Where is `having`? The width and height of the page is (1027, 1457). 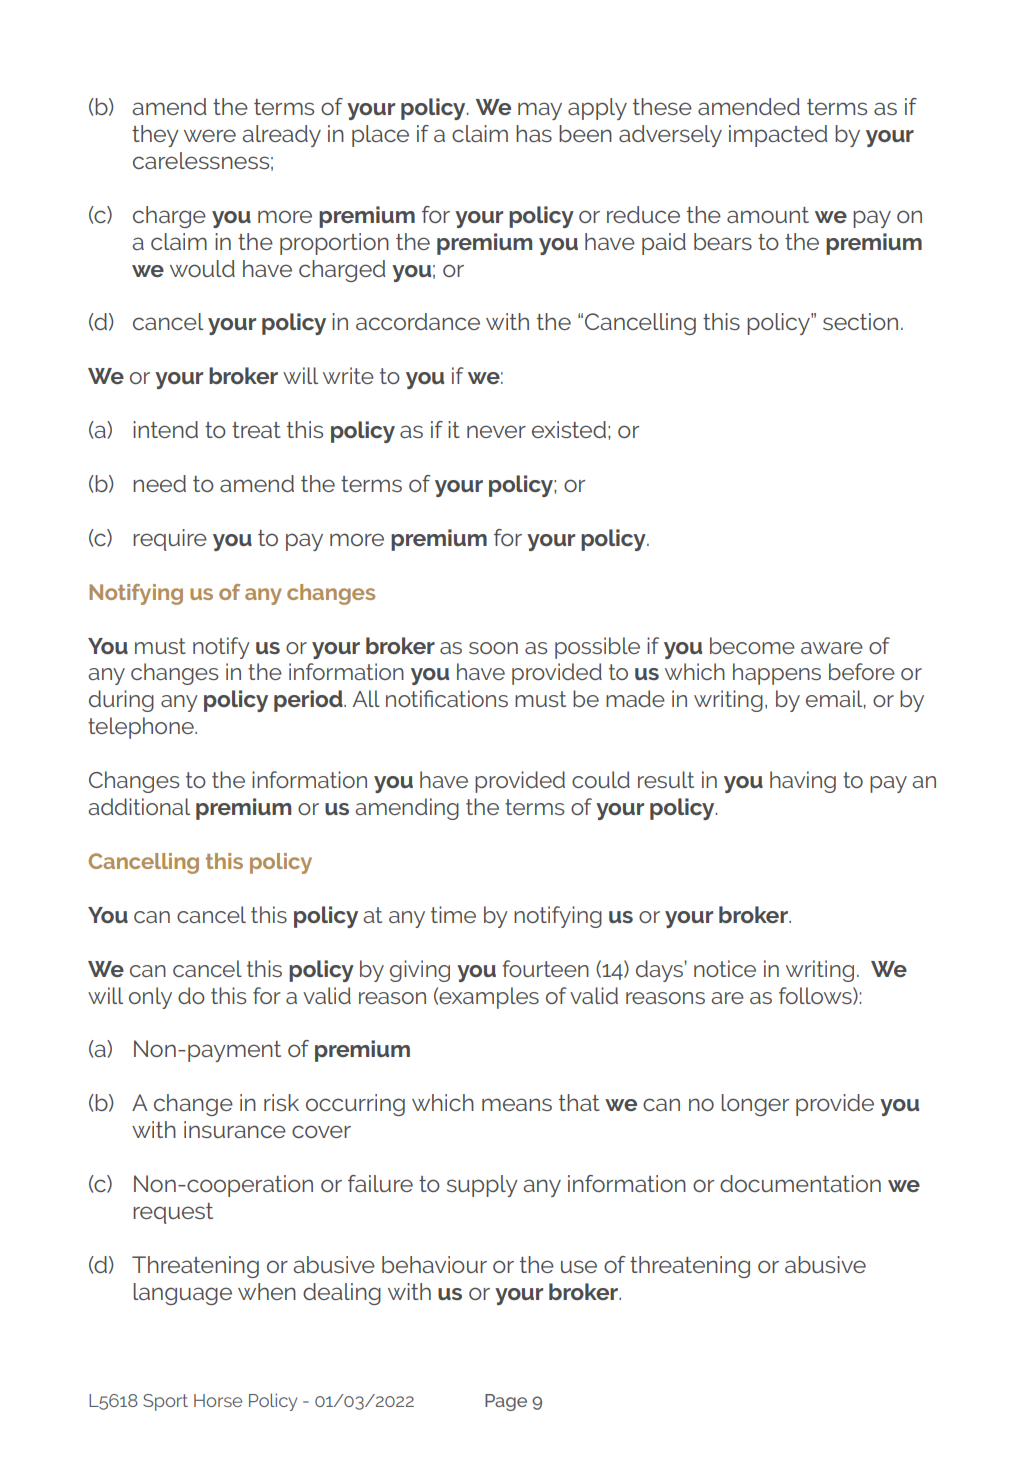 having is located at coordinates (803, 782).
